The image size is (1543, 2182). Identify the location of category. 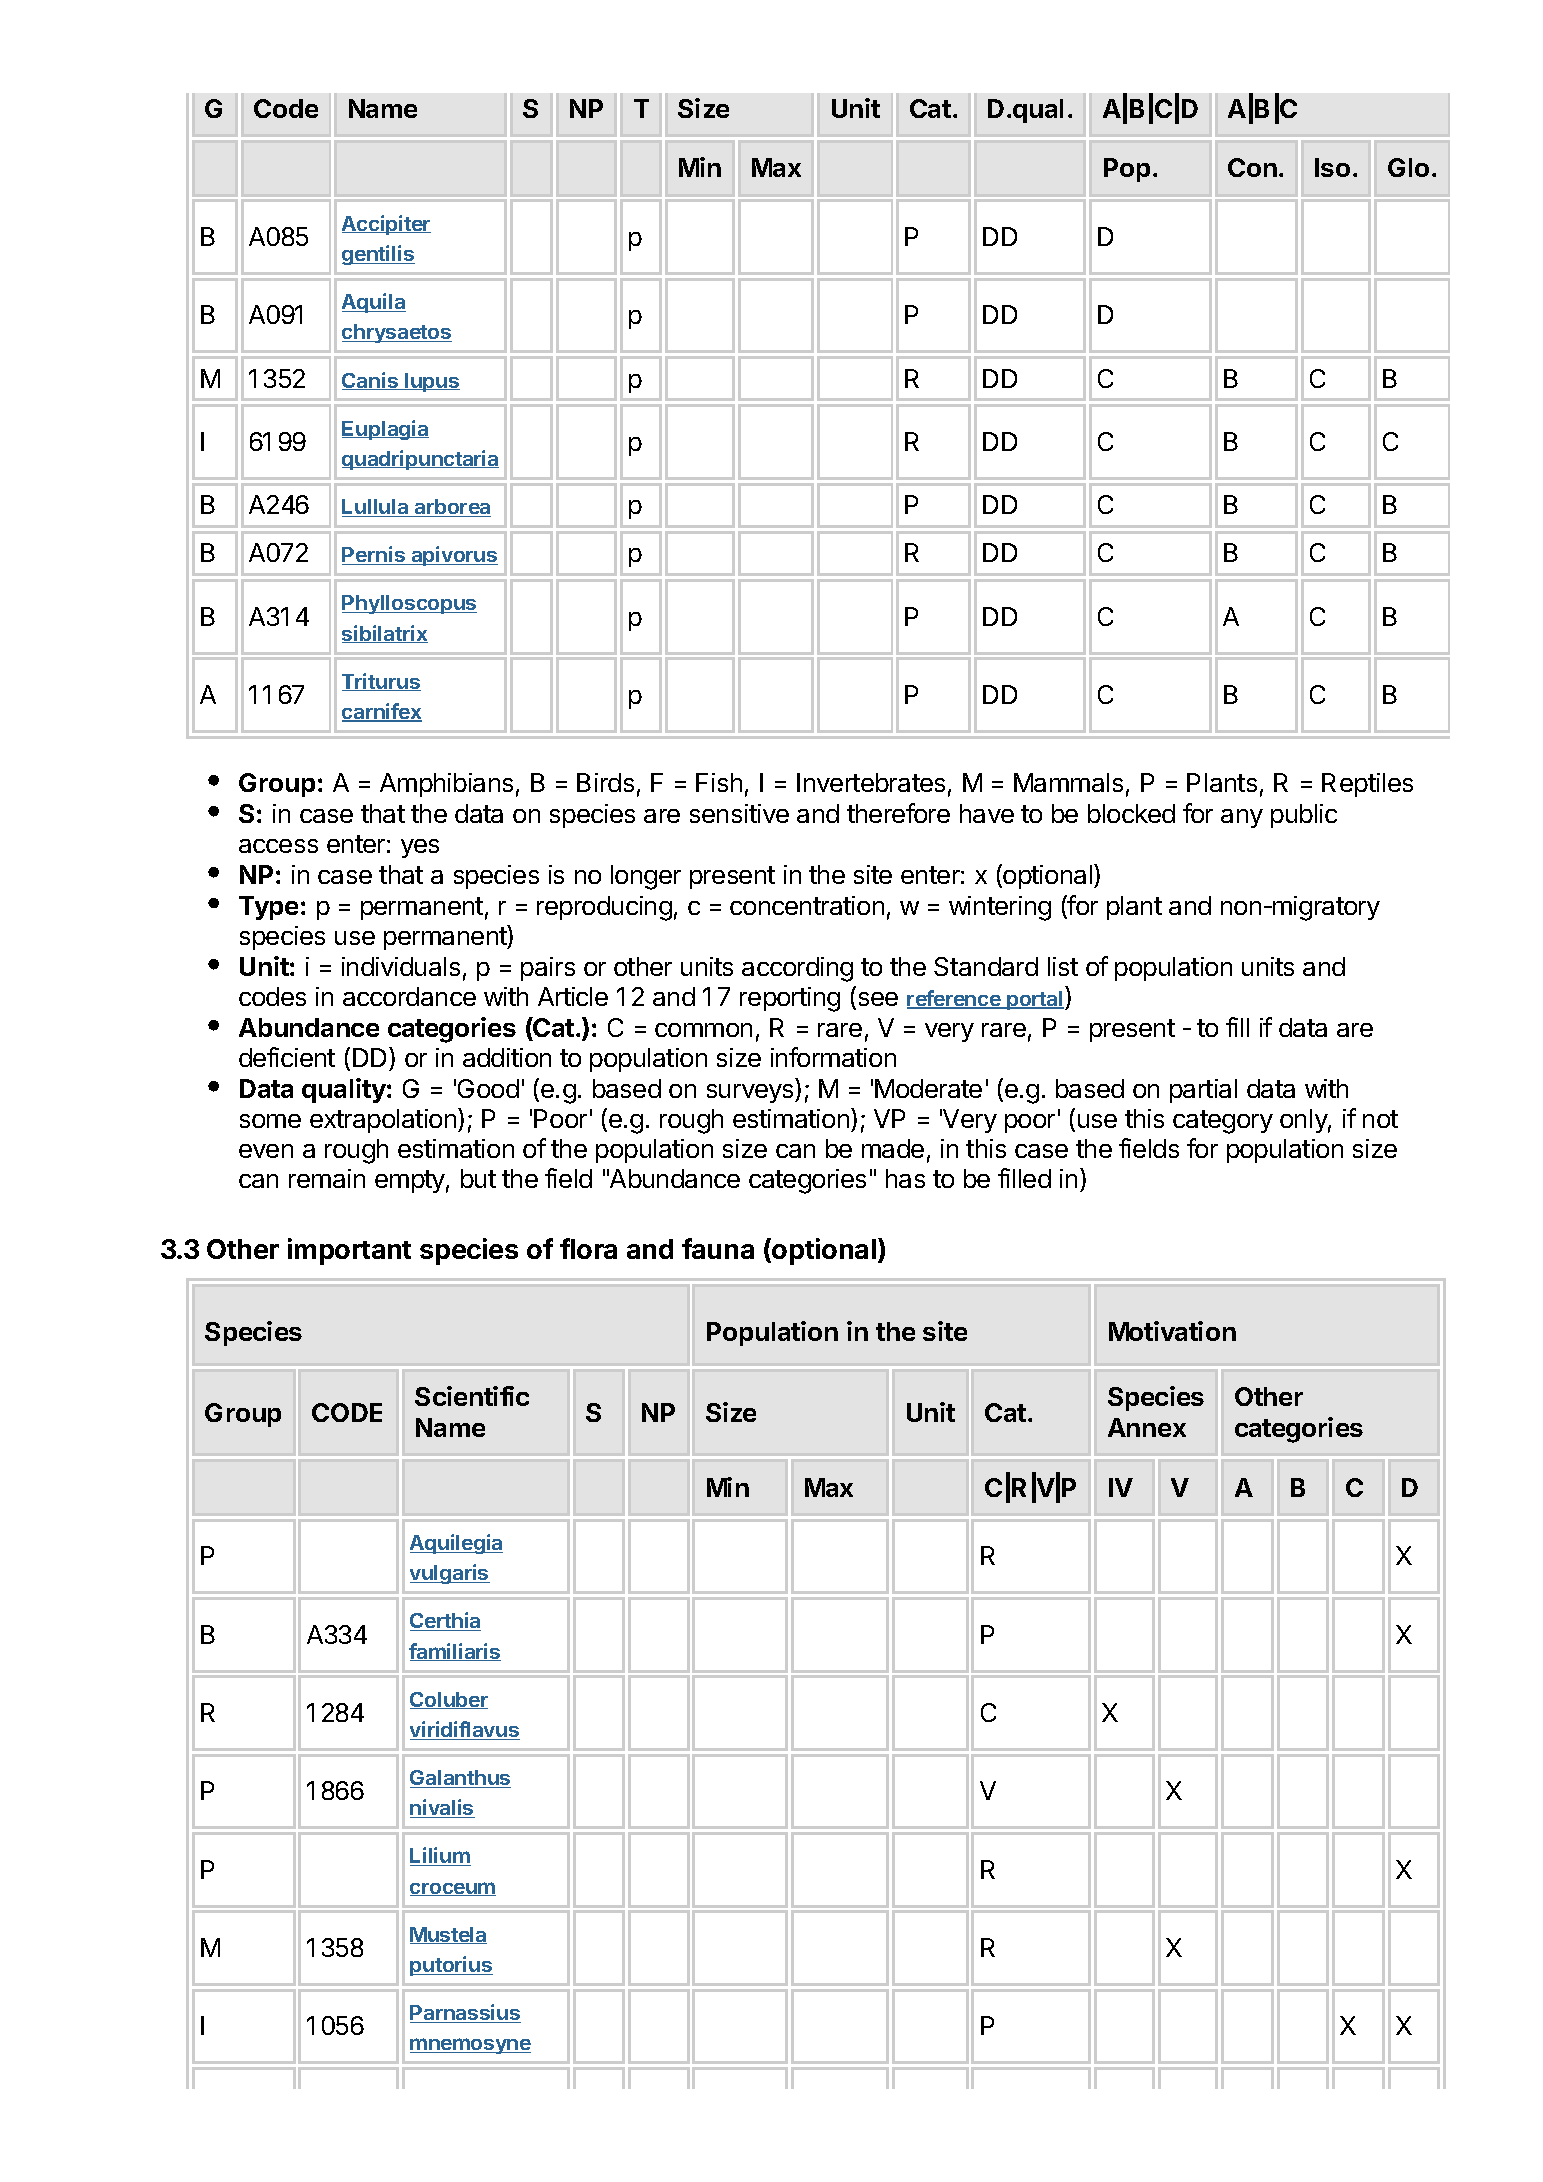
(1223, 1122).
